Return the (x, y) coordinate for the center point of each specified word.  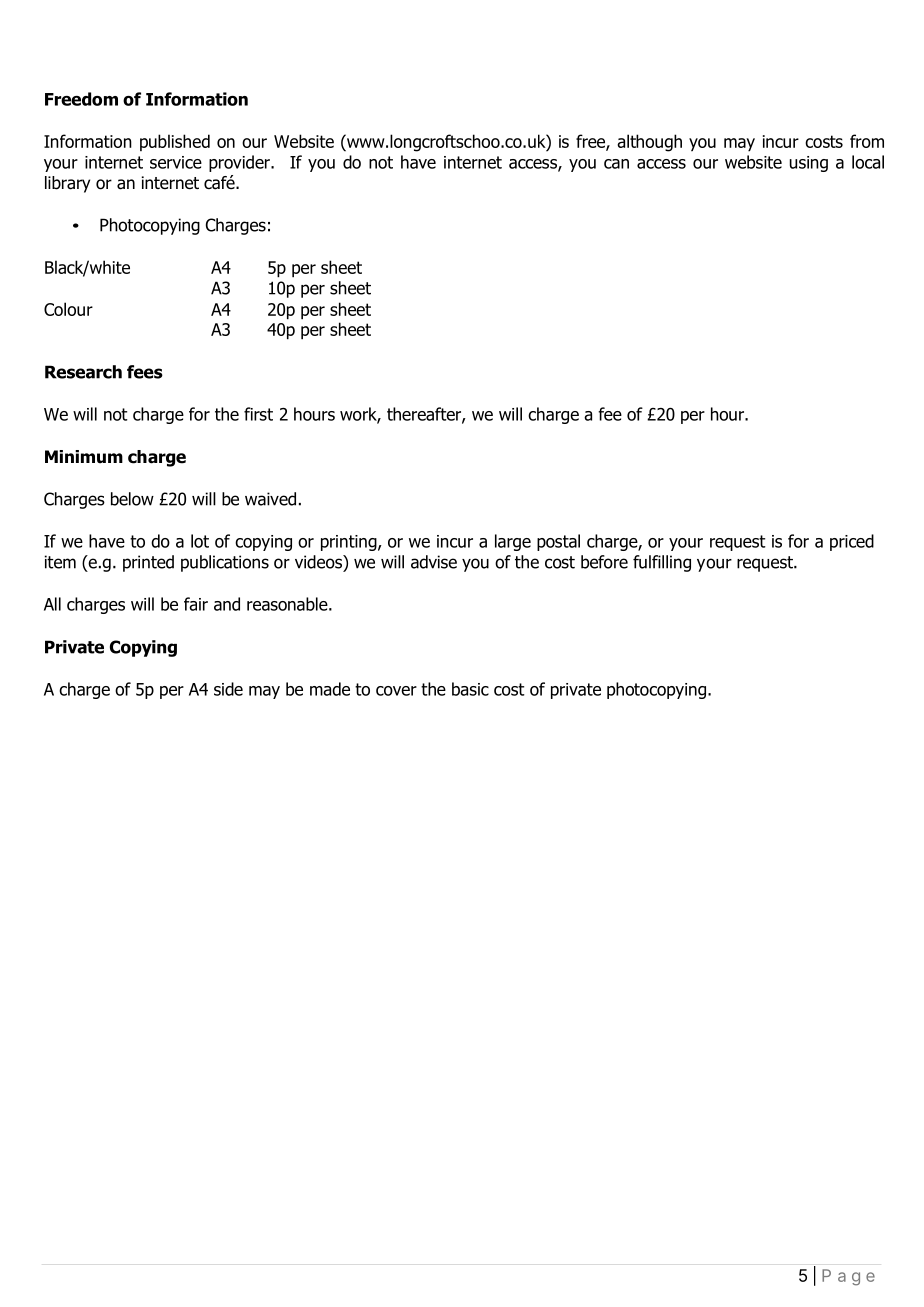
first (258, 414)
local (868, 162)
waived (270, 499)
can (616, 164)
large (513, 542)
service (176, 162)
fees (145, 372)
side (228, 689)
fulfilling (662, 563)
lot (200, 541)
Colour (68, 309)
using (809, 164)
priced (852, 542)
